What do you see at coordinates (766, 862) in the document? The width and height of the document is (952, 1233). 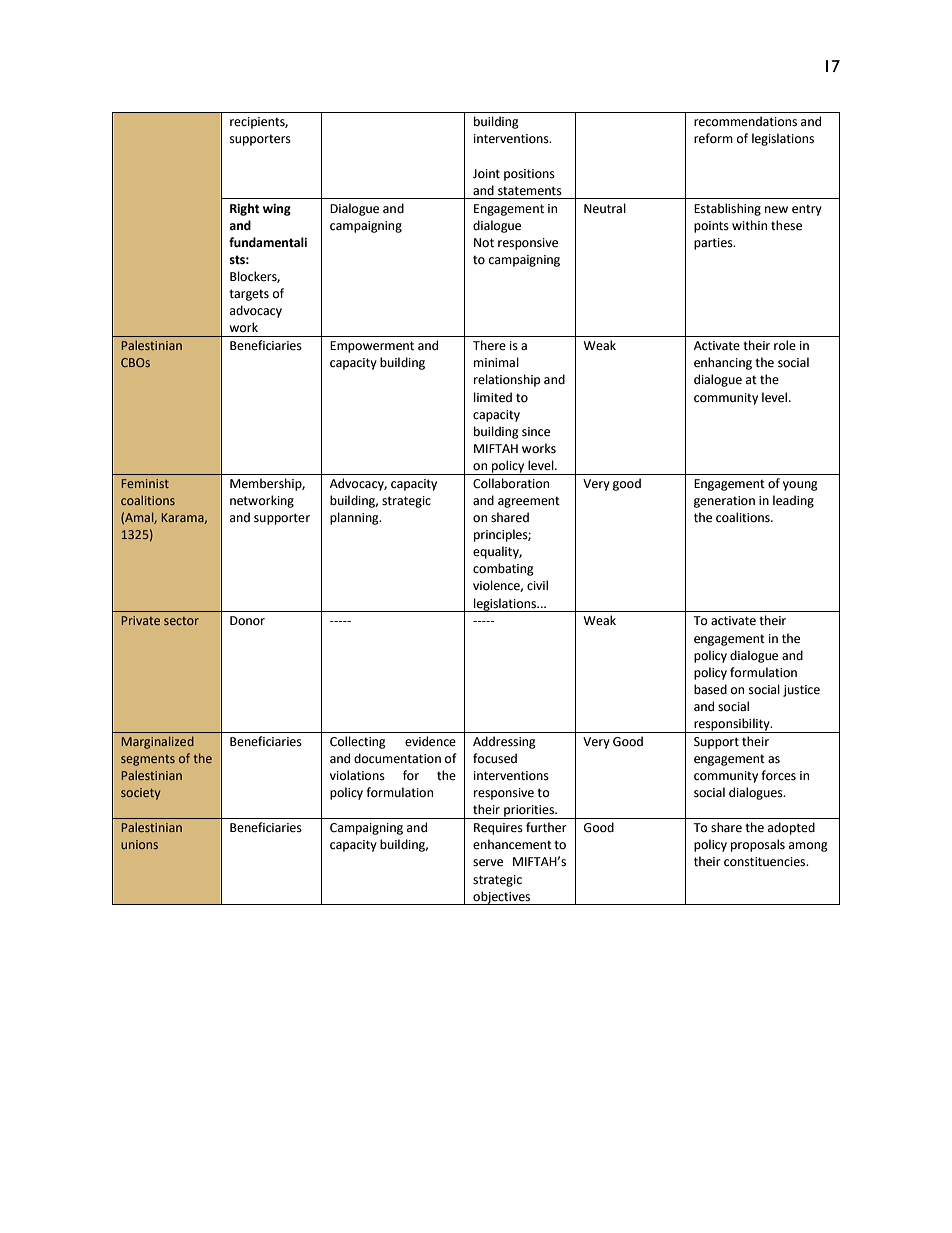 I see `constituencies` at bounding box center [766, 862].
